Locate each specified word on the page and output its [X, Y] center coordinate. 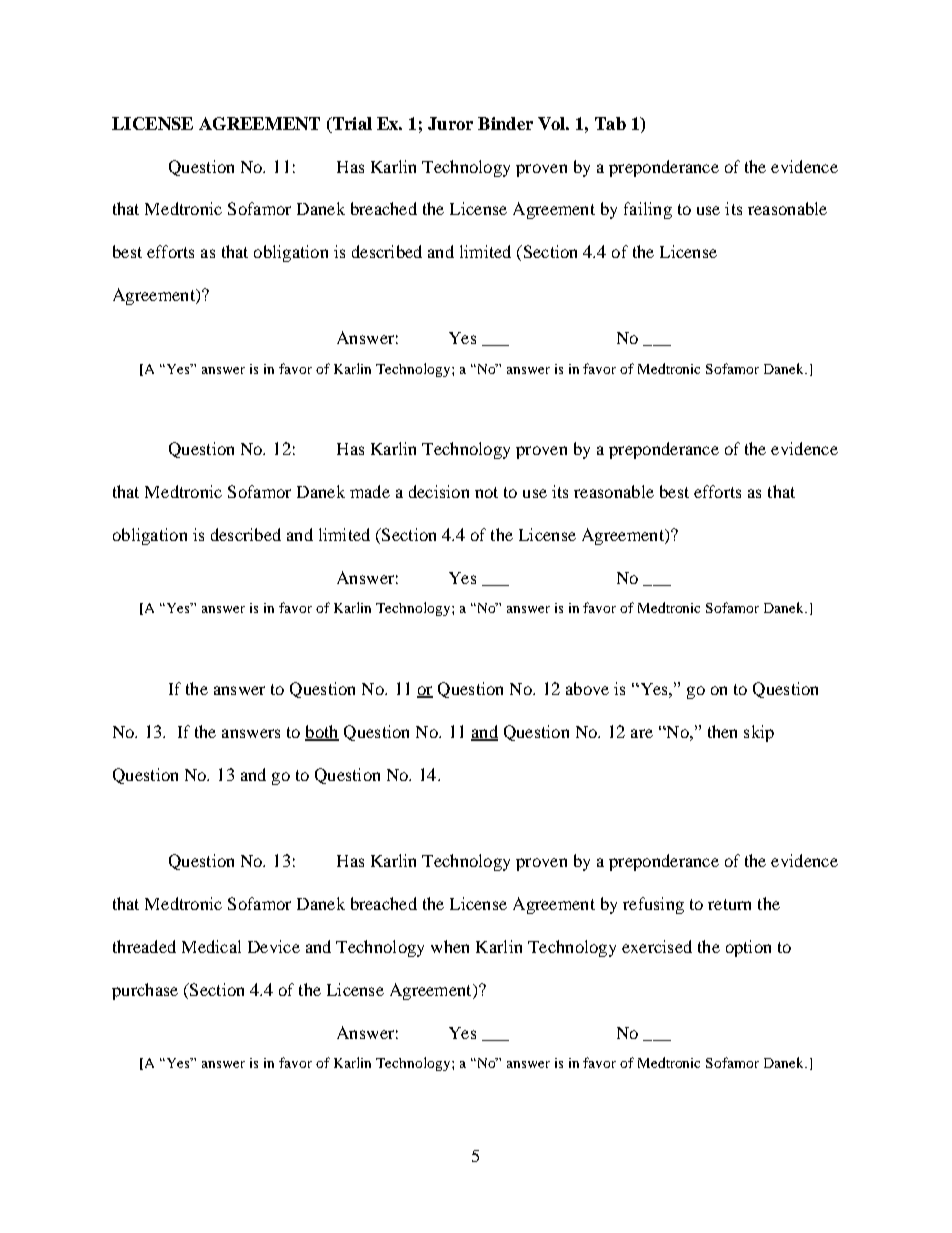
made [370, 491]
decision [439, 491]
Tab [610, 123]
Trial [351, 123]
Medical [211, 946]
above [587, 688]
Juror [450, 123]
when [450, 946]
